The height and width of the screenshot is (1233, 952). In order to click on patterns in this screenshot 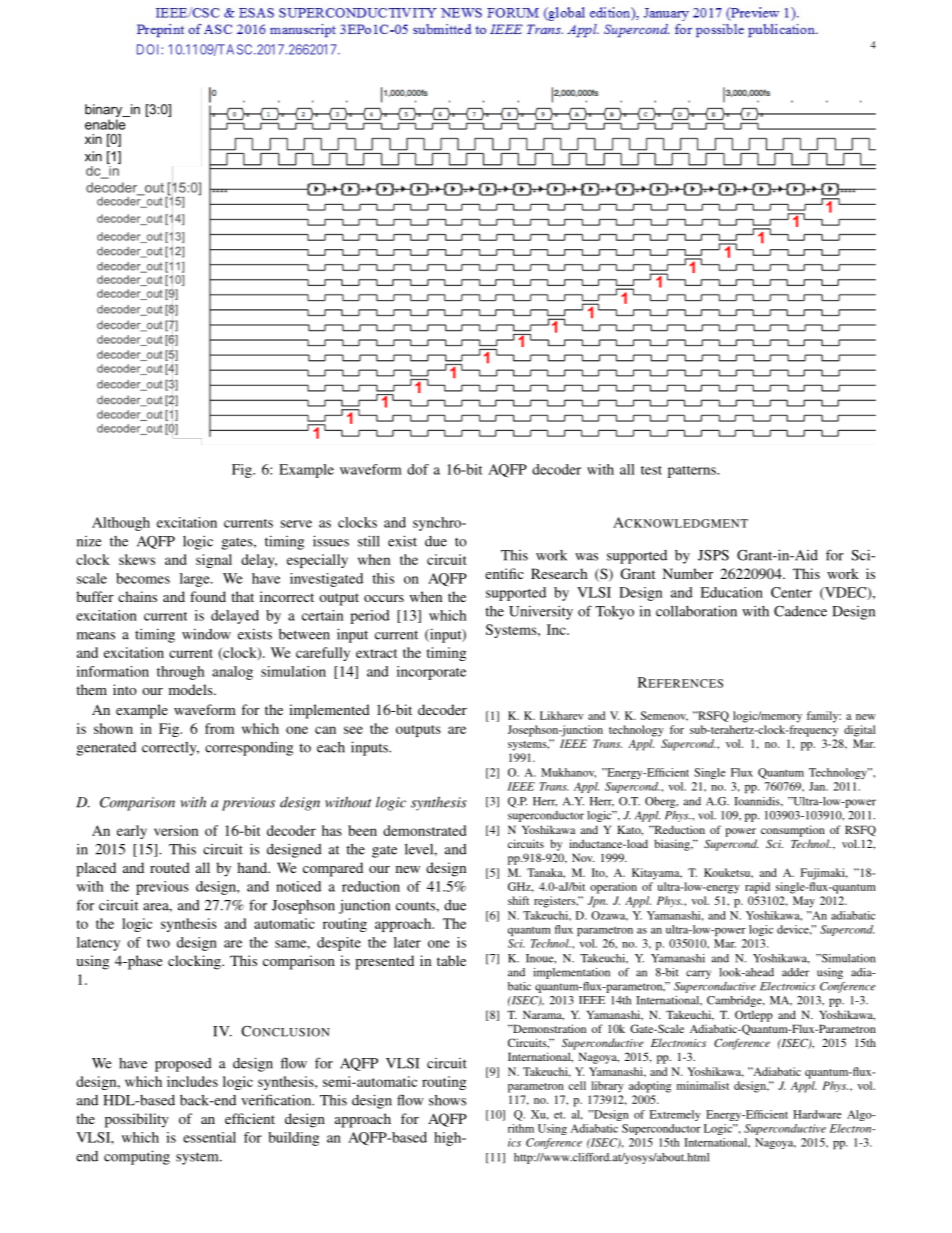, I will do `click(693, 472)`.
